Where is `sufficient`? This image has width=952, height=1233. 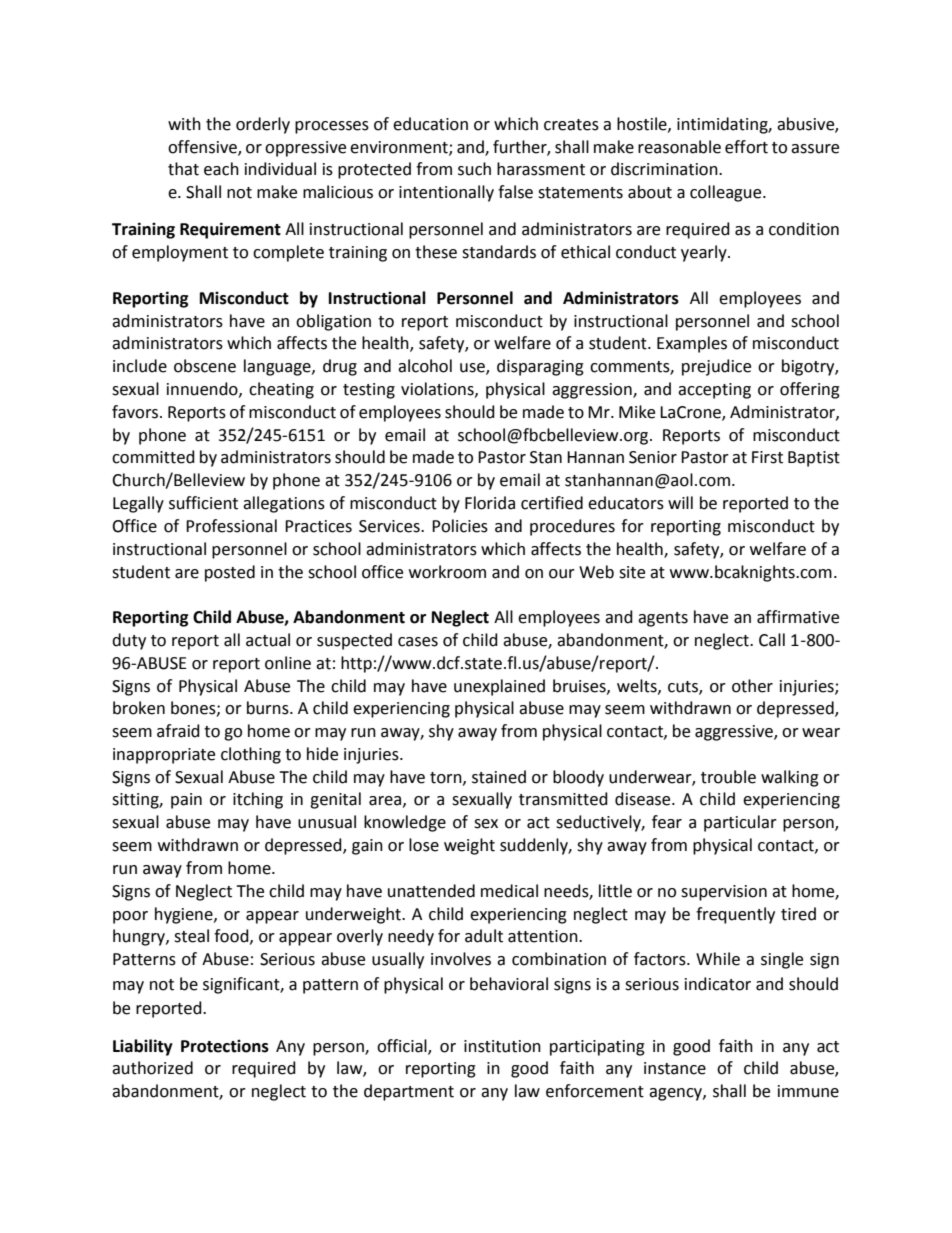
sufficient is located at coordinates (203, 503).
